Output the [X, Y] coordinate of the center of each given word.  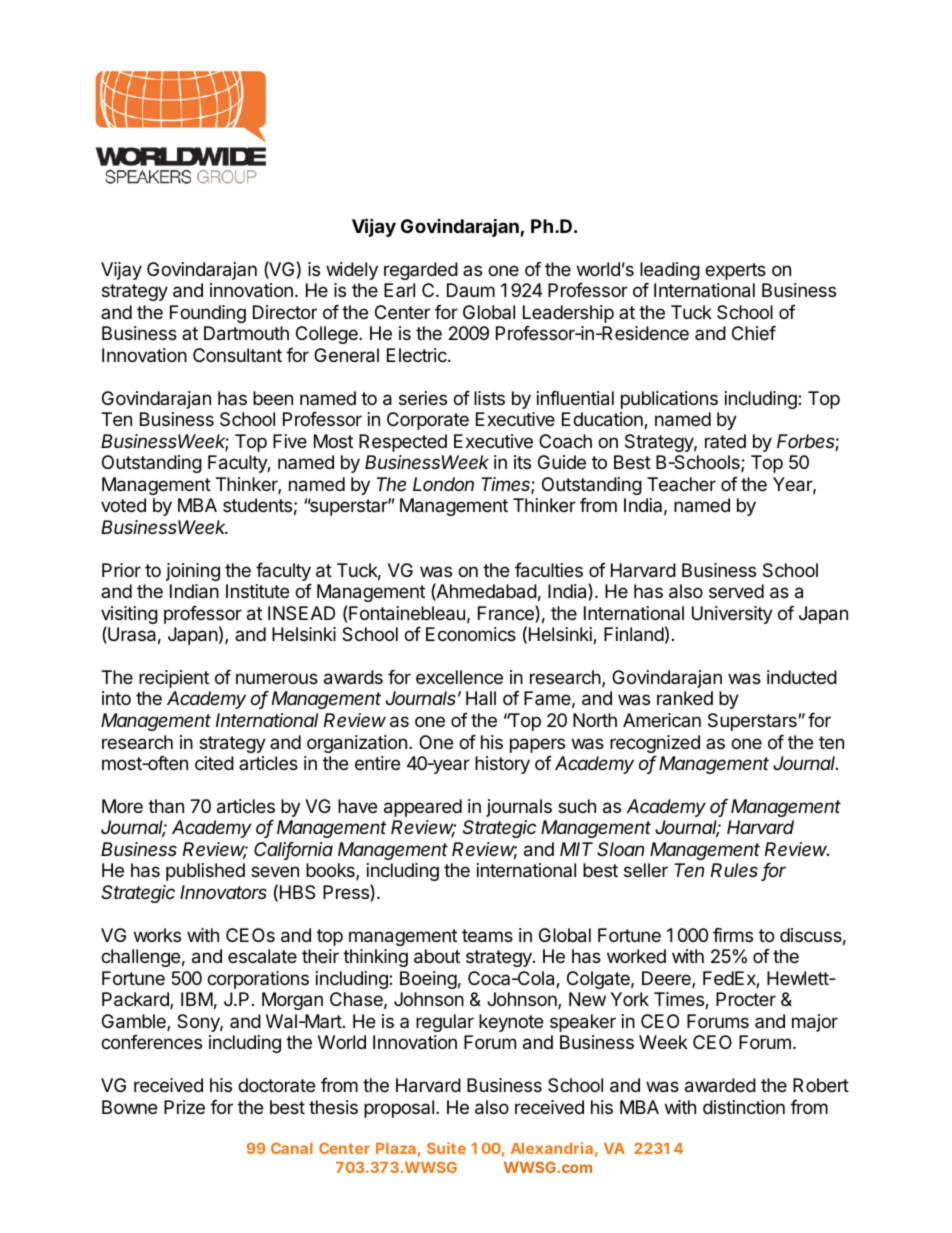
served [736, 591]
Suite [446, 1148]
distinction [744, 1107]
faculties [549, 570]
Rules [734, 870]
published [205, 872]
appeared [423, 808]
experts [735, 271]
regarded [421, 271]
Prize [184, 1107]
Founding [208, 314]
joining [193, 572]
